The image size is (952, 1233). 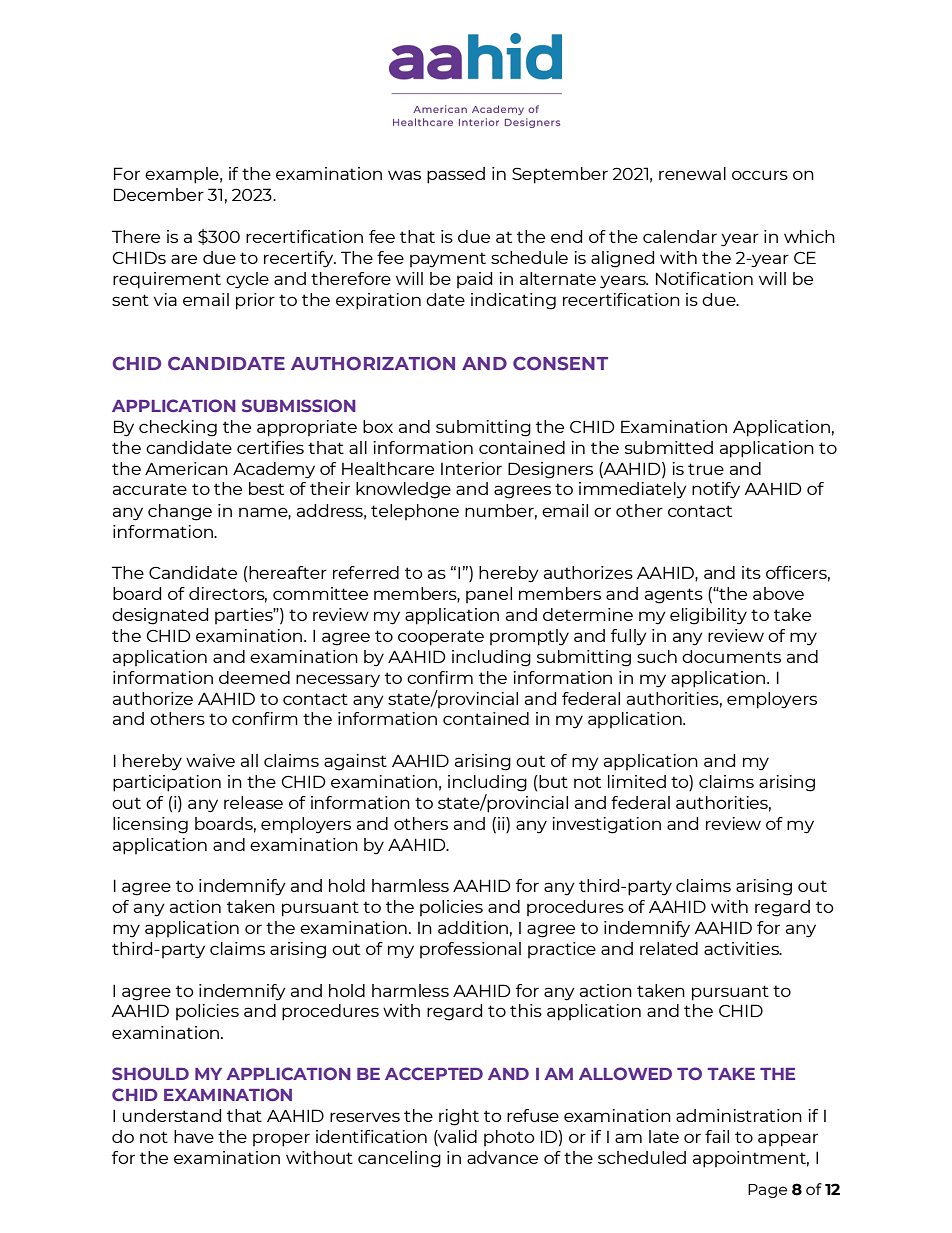 What do you see at coordinates (456, 175) in the screenshot?
I see `passed` at bounding box center [456, 175].
